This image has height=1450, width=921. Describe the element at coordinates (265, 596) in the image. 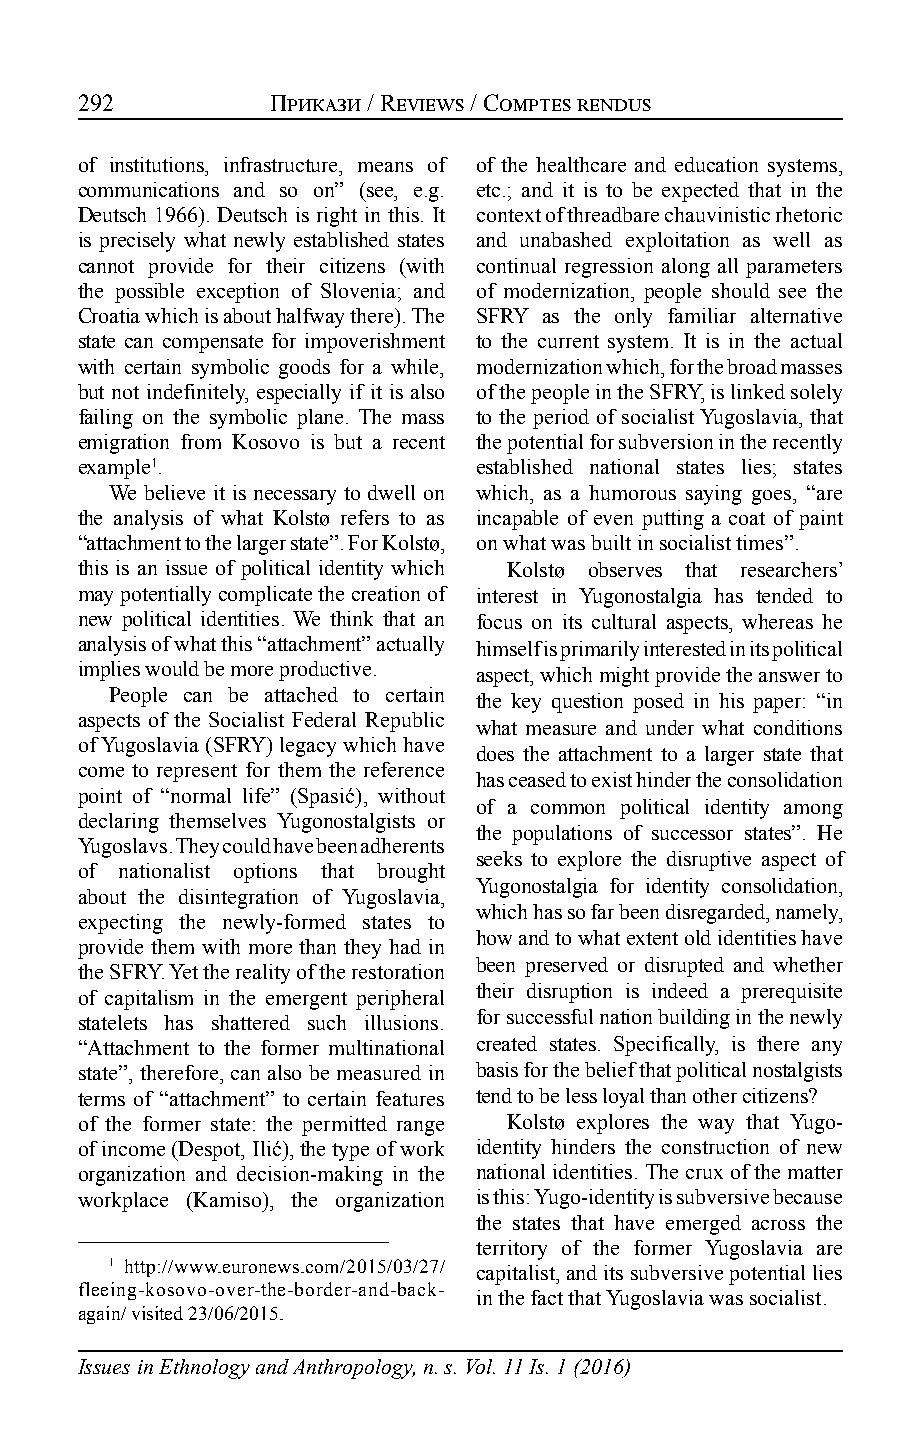

I see `complicate` at that location.
